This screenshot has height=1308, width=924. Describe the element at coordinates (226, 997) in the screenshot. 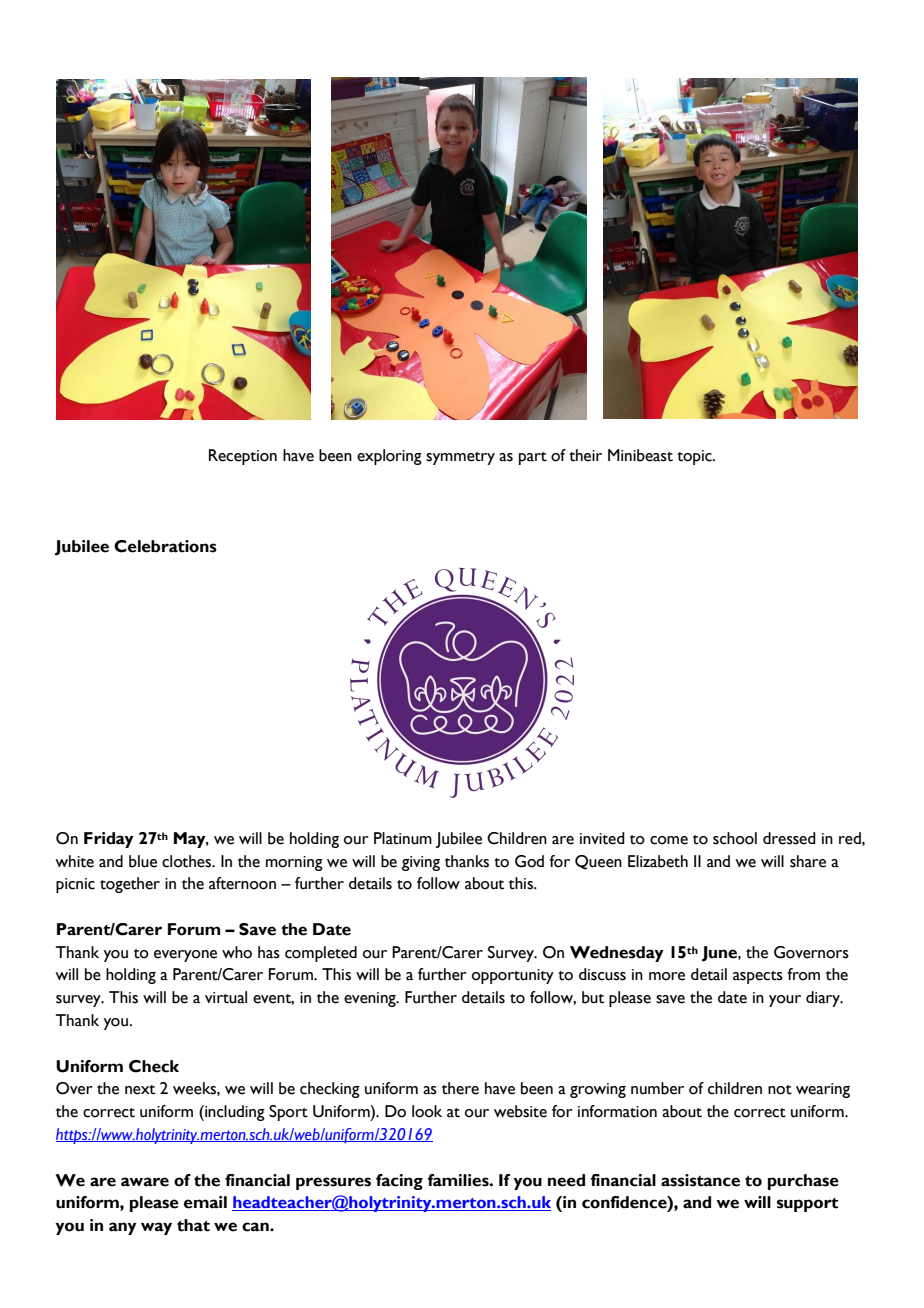

I see `virtual` at that location.
